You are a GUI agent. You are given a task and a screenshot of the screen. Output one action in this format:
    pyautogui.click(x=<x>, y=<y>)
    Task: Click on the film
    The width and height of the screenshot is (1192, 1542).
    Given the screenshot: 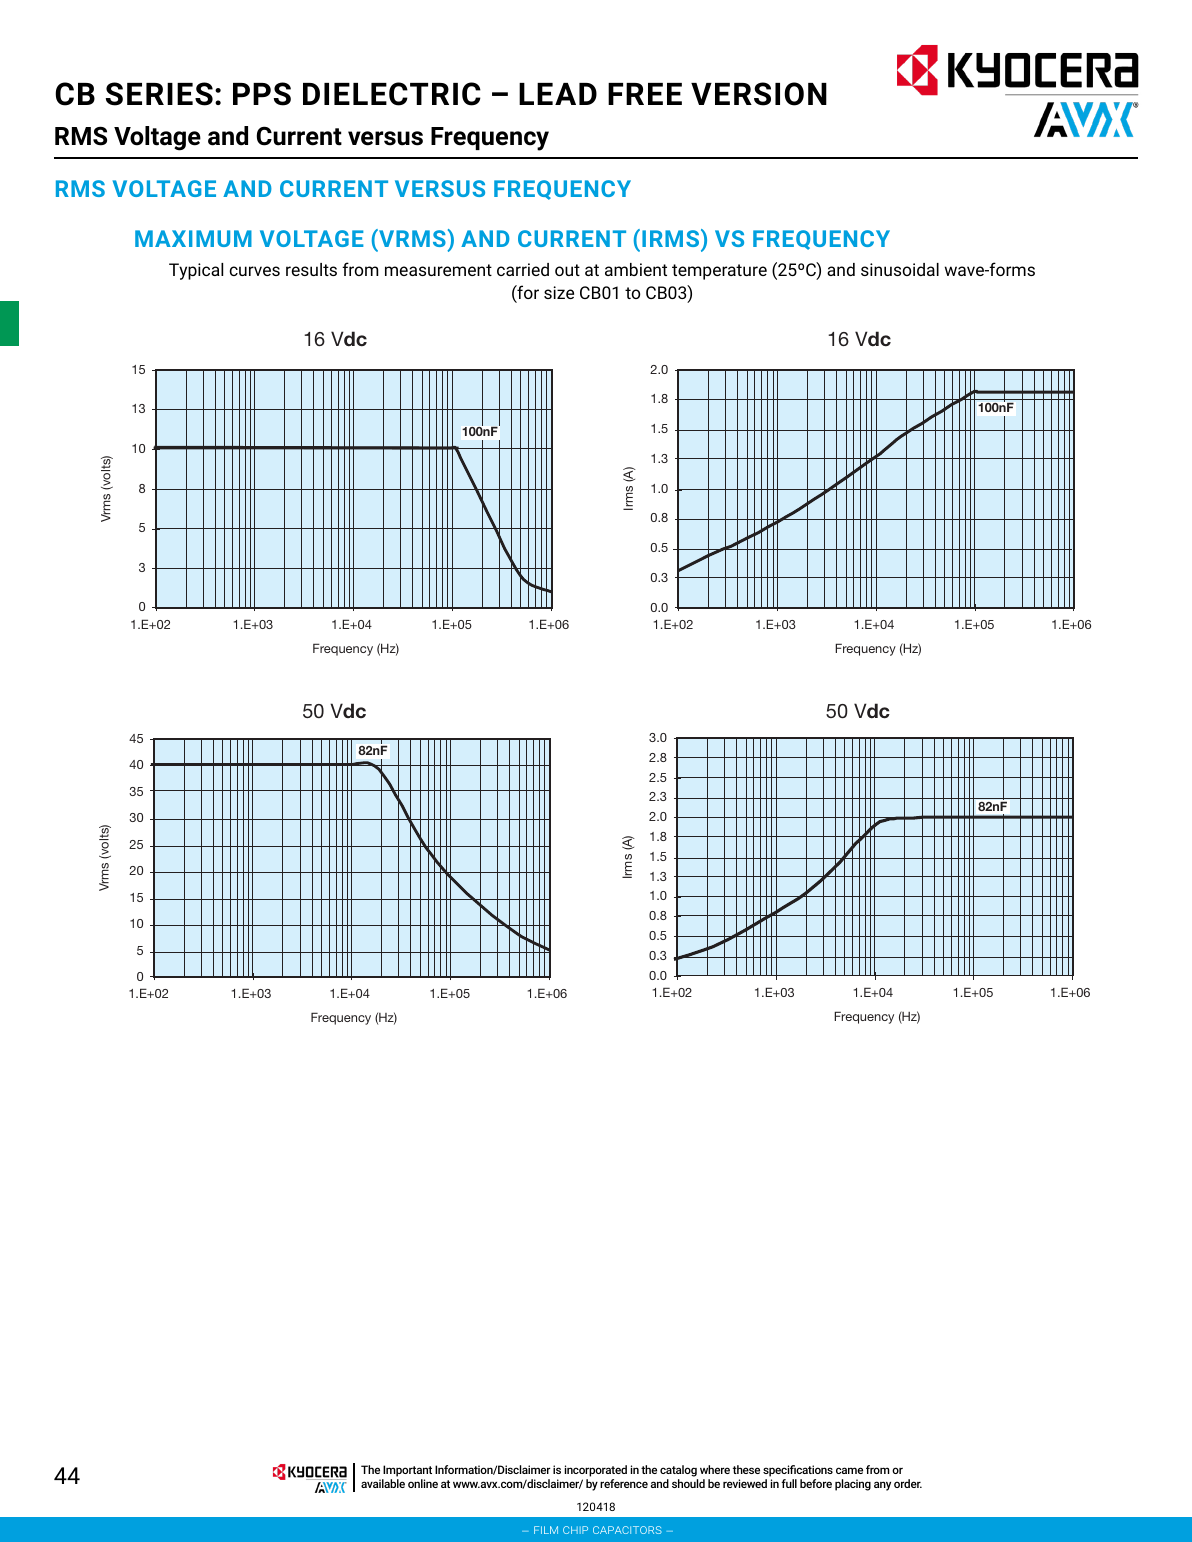 What is the action you would take?
    pyautogui.click(x=546, y=1530)
